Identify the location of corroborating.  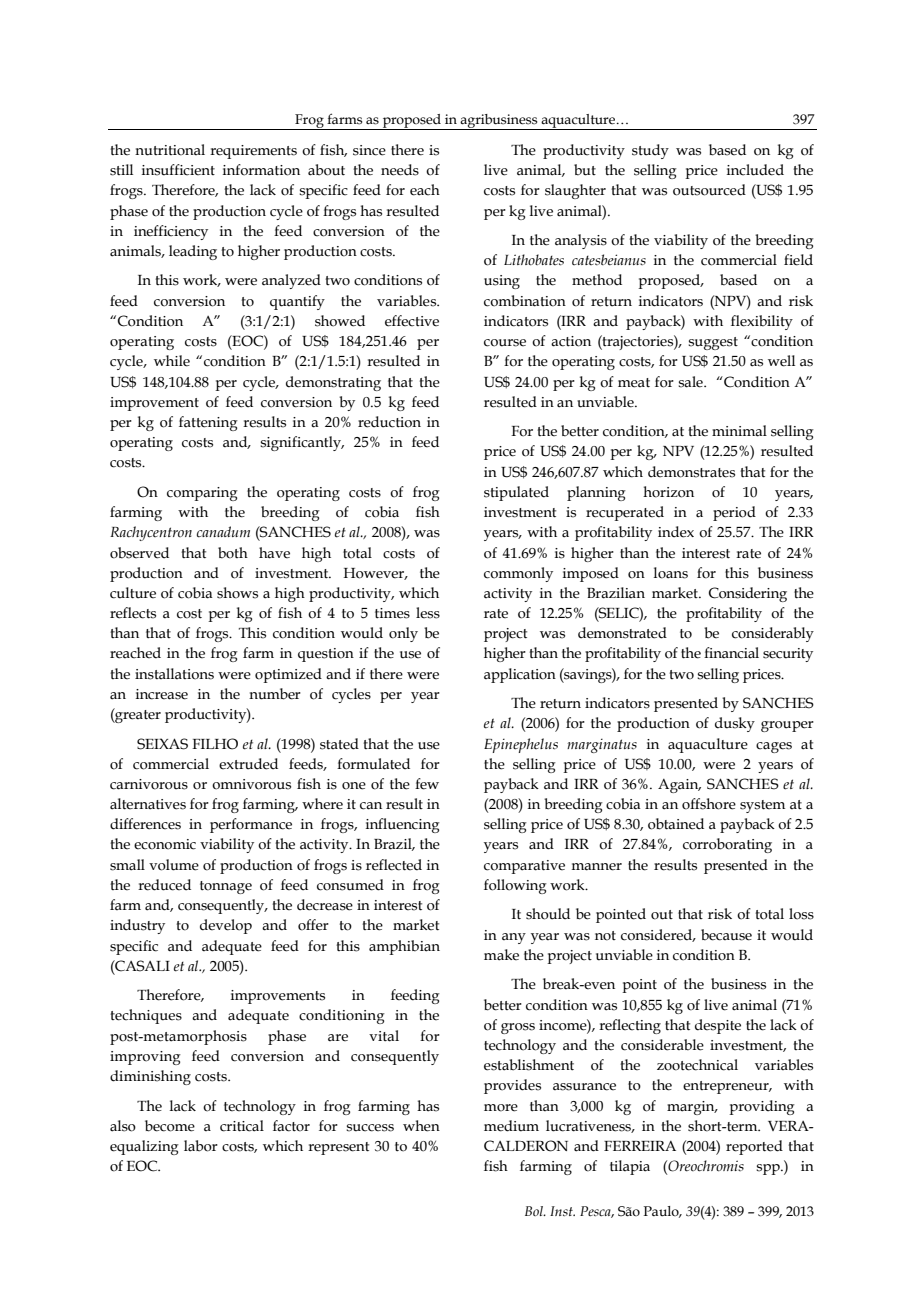
(727, 845).
